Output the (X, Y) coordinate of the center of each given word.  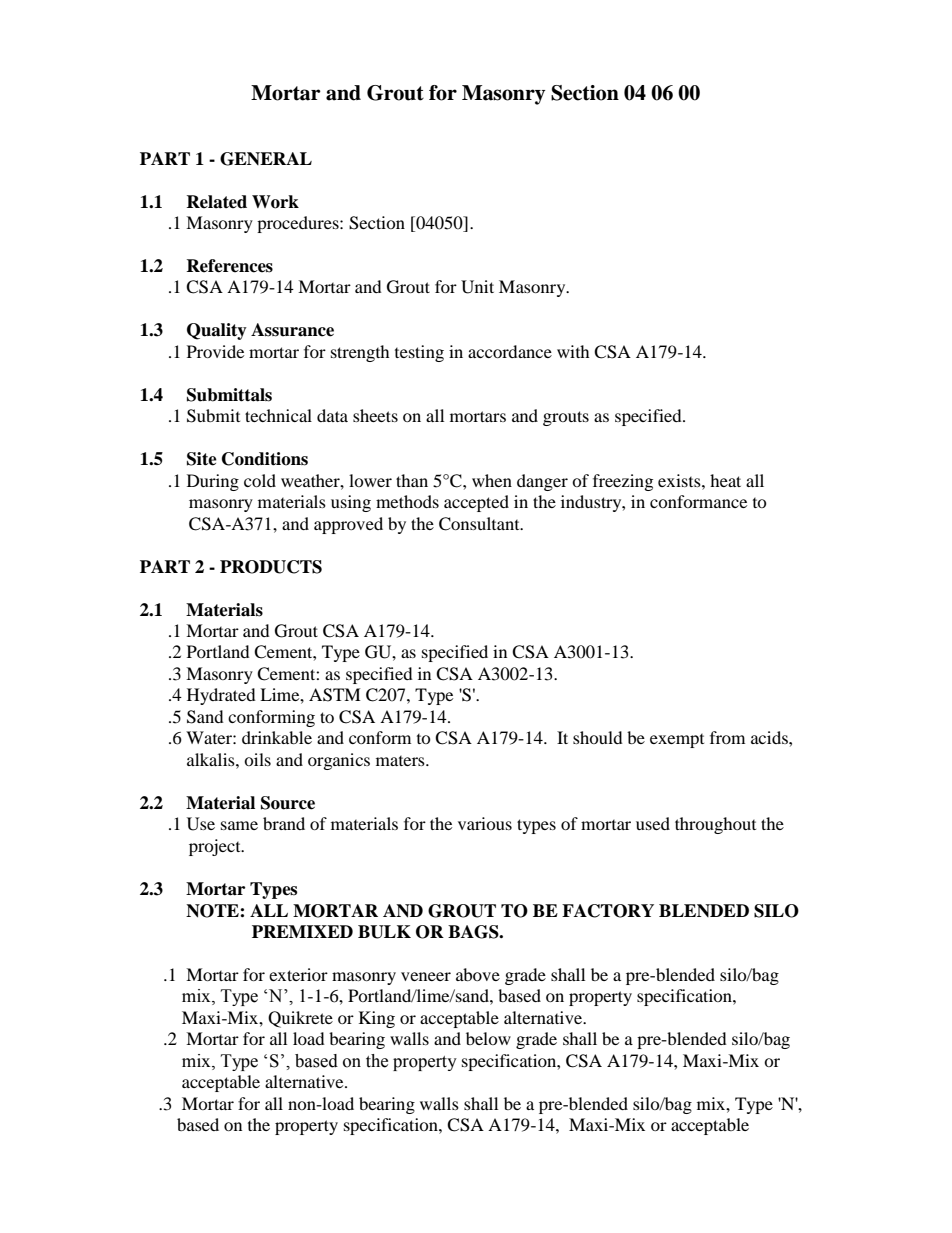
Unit (477, 287)
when (492, 480)
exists (680, 480)
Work (275, 202)
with (573, 351)
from (727, 737)
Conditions (265, 459)
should (598, 737)
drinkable (277, 737)
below (488, 1038)
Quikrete (300, 1019)
